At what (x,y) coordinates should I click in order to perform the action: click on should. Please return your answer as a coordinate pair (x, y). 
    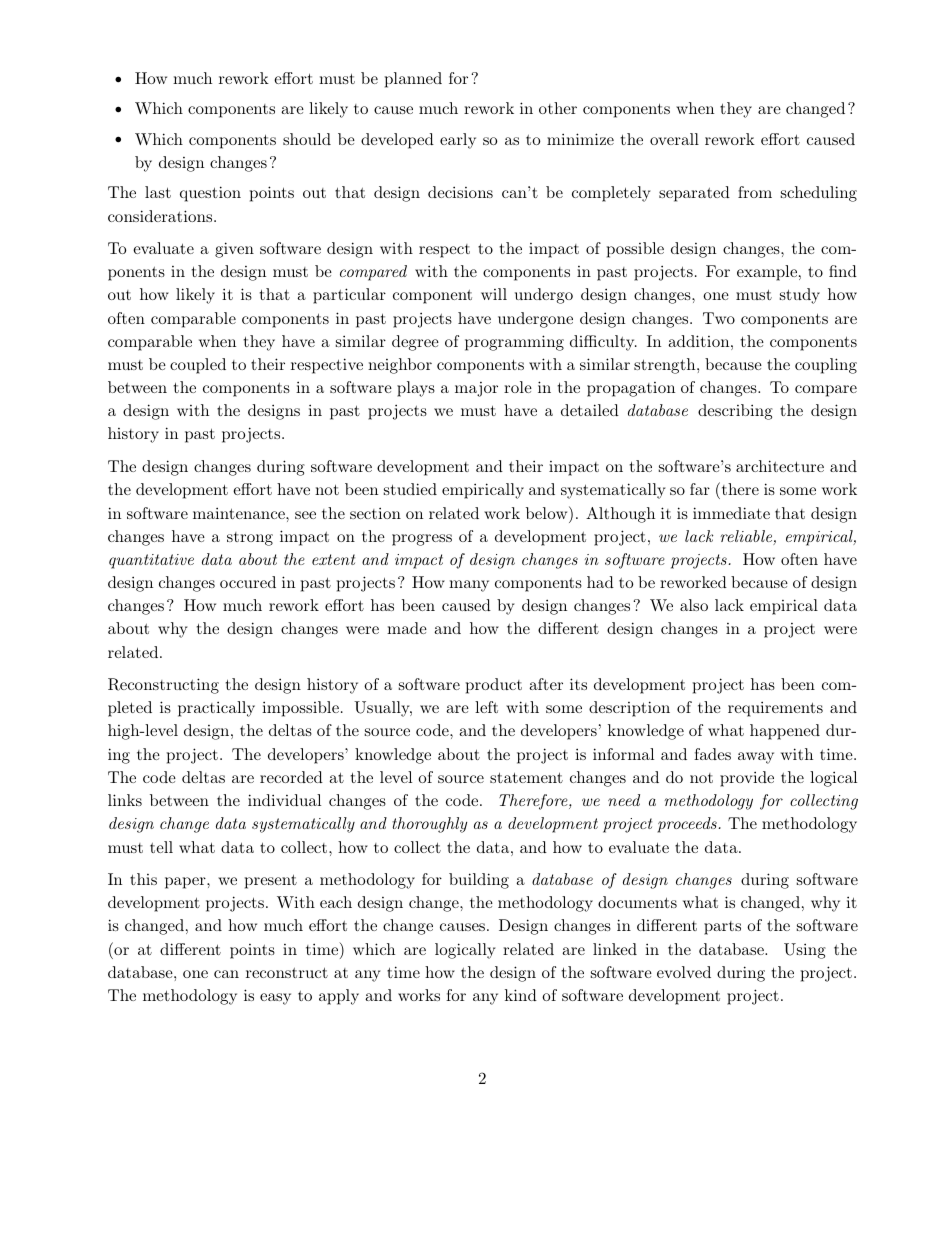
    Looking at the image, I should click on (307, 139).
